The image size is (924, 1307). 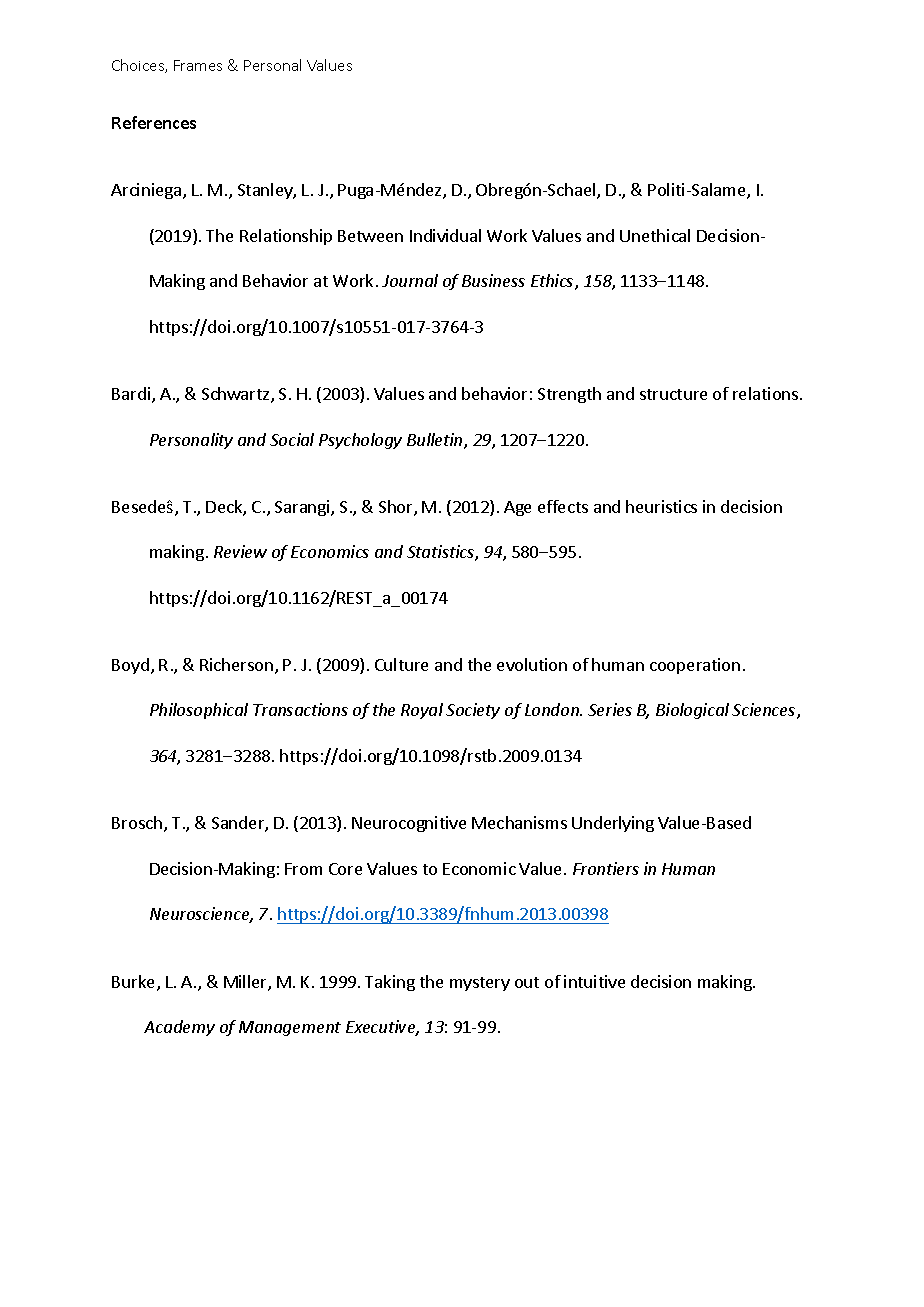 What do you see at coordinates (445, 235) in the screenshot?
I see `Individual` at bounding box center [445, 235].
